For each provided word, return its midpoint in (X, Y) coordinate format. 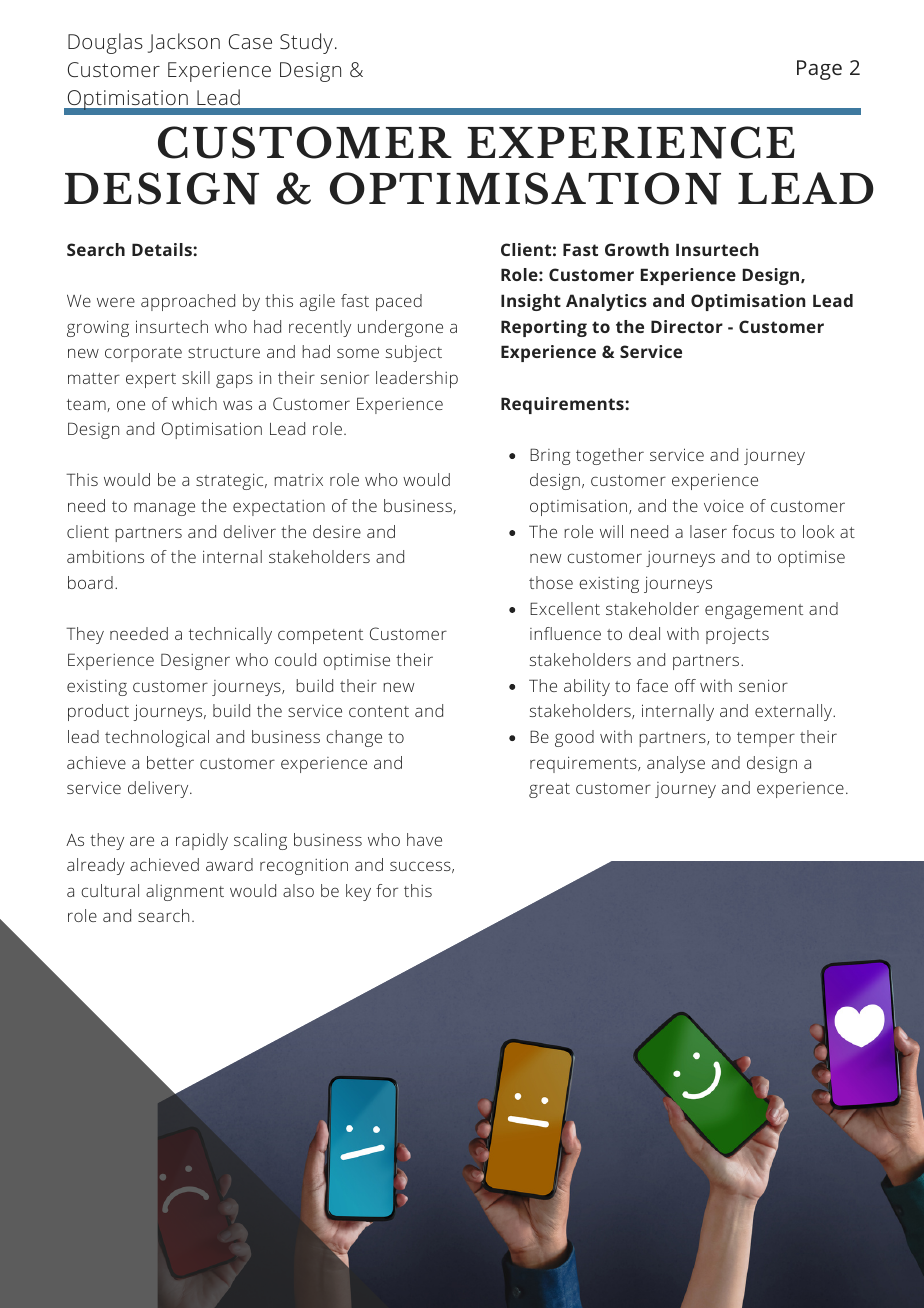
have (424, 839)
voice (724, 506)
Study (306, 43)
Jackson (184, 43)
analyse (676, 764)
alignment (185, 892)
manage (164, 509)
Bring (550, 456)
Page (819, 70)
